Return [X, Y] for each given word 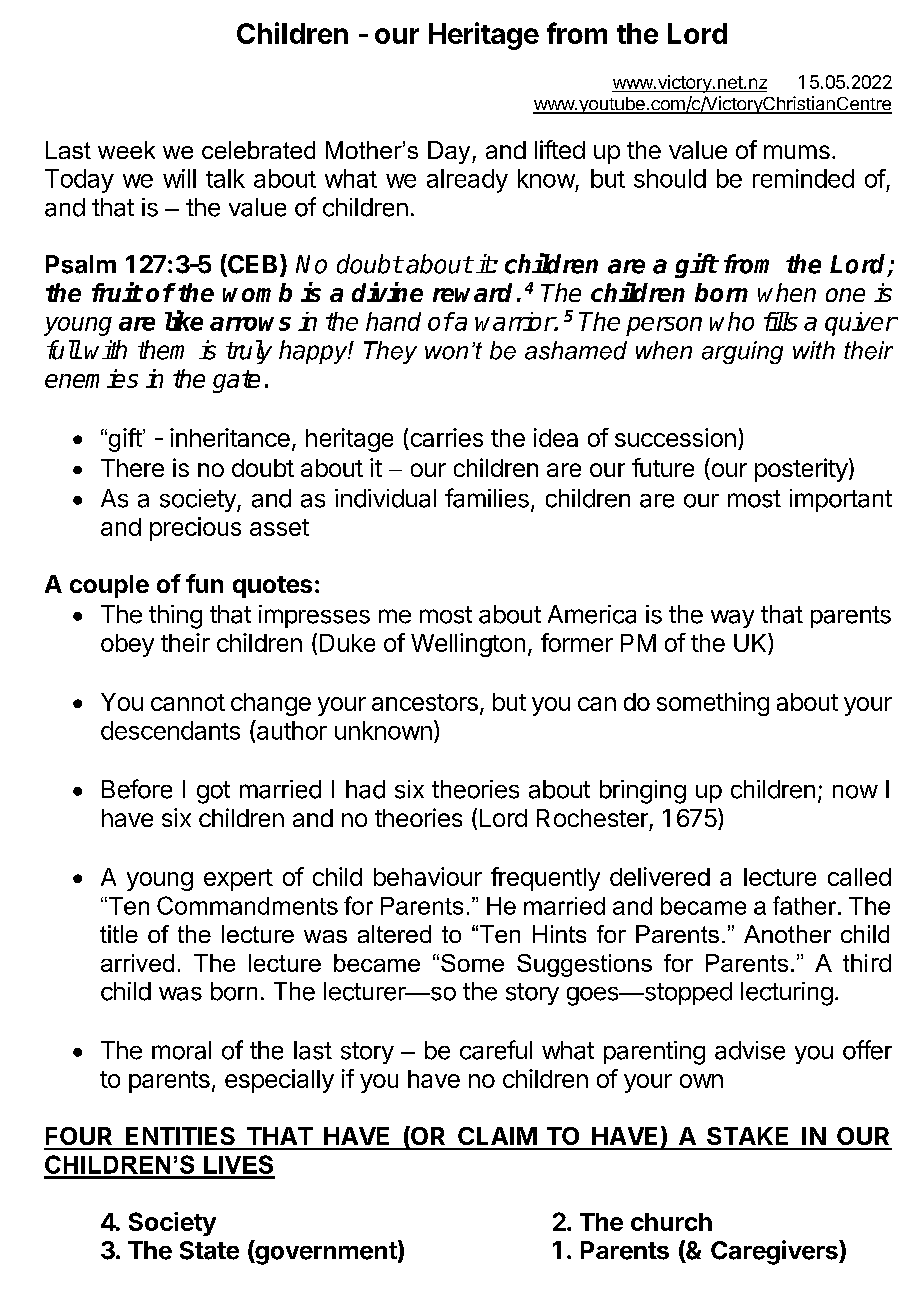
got [213, 792]
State [209, 1250]
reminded [803, 178]
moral [181, 1050]
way [732, 619]
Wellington [468, 645]
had [365, 789]
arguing [742, 352]
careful [496, 1050]
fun [204, 583]
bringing [643, 792]
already [467, 181]
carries [447, 437]
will [179, 178]
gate [236, 381]
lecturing [787, 994]
